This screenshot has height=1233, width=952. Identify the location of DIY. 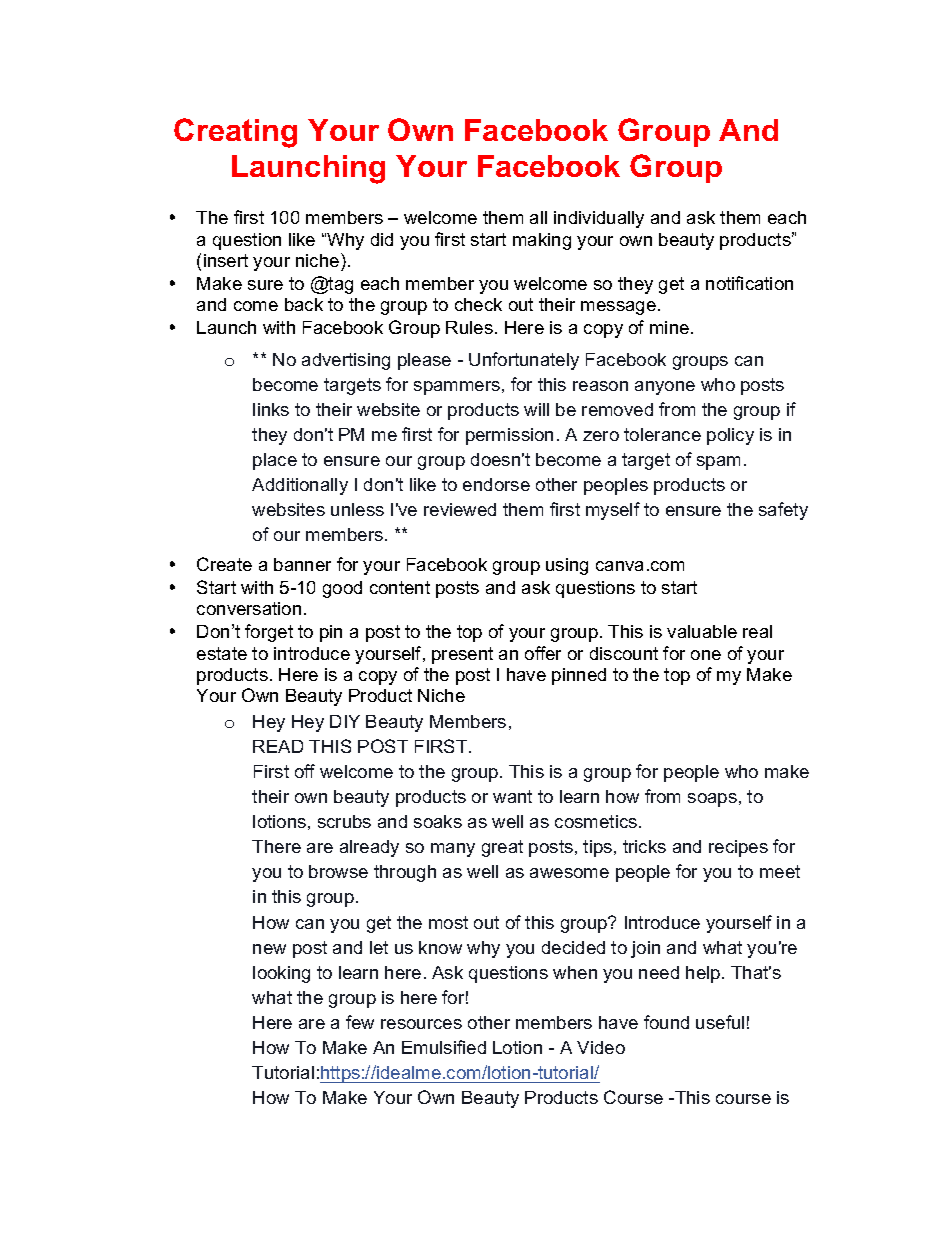
(345, 721).
